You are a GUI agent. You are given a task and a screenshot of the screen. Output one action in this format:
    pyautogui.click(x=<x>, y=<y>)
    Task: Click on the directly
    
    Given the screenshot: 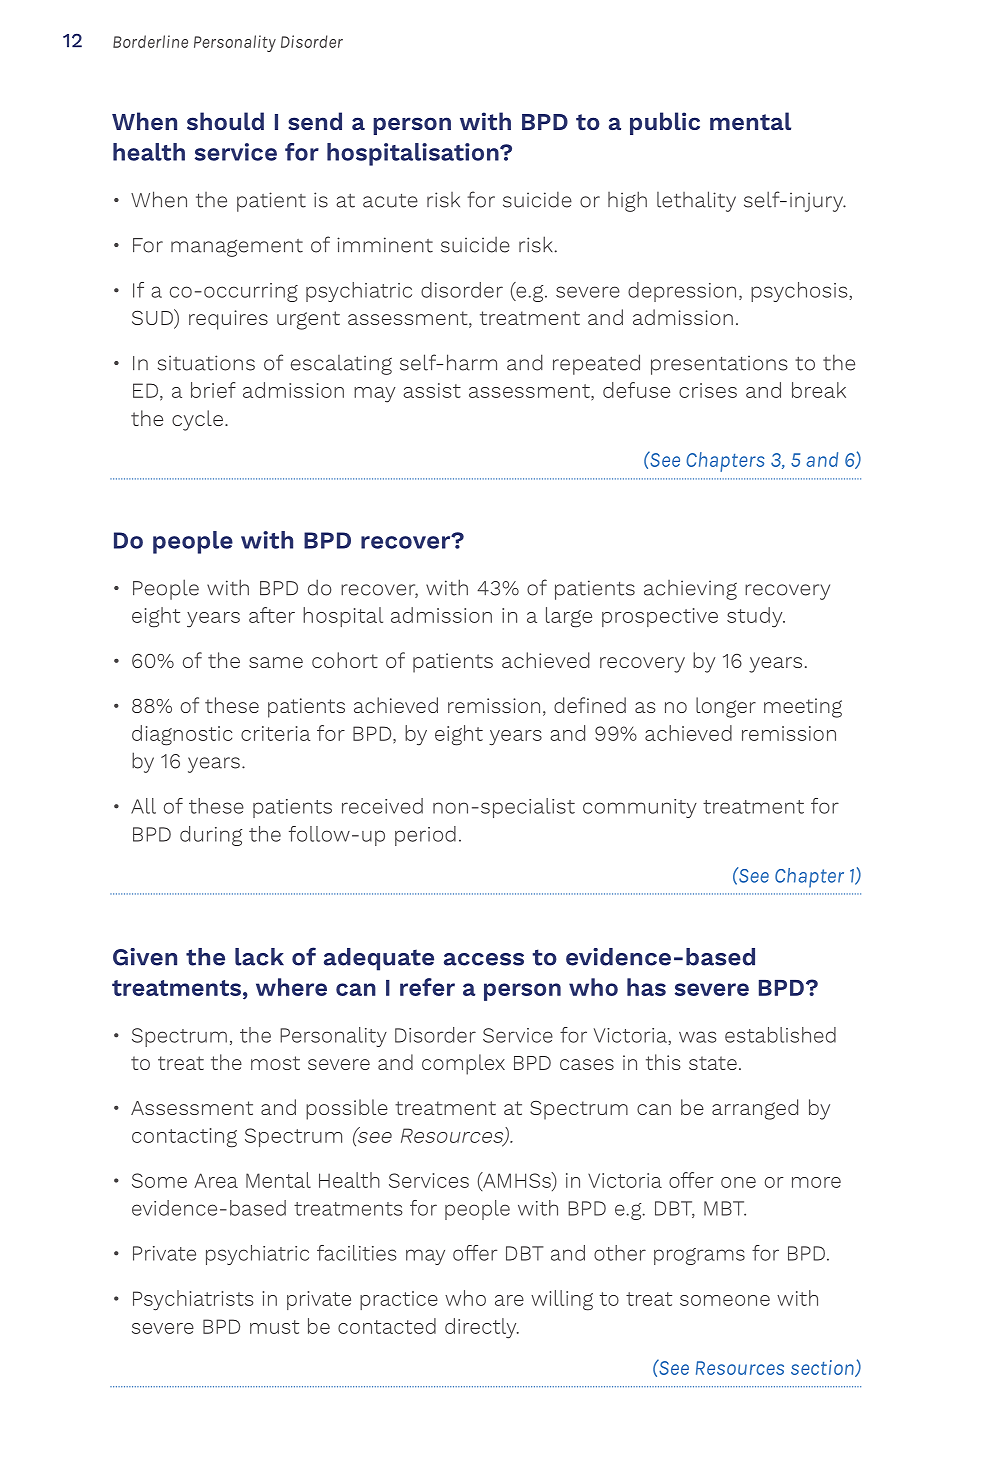 What is the action you would take?
    pyautogui.click(x=482, y=1328)
